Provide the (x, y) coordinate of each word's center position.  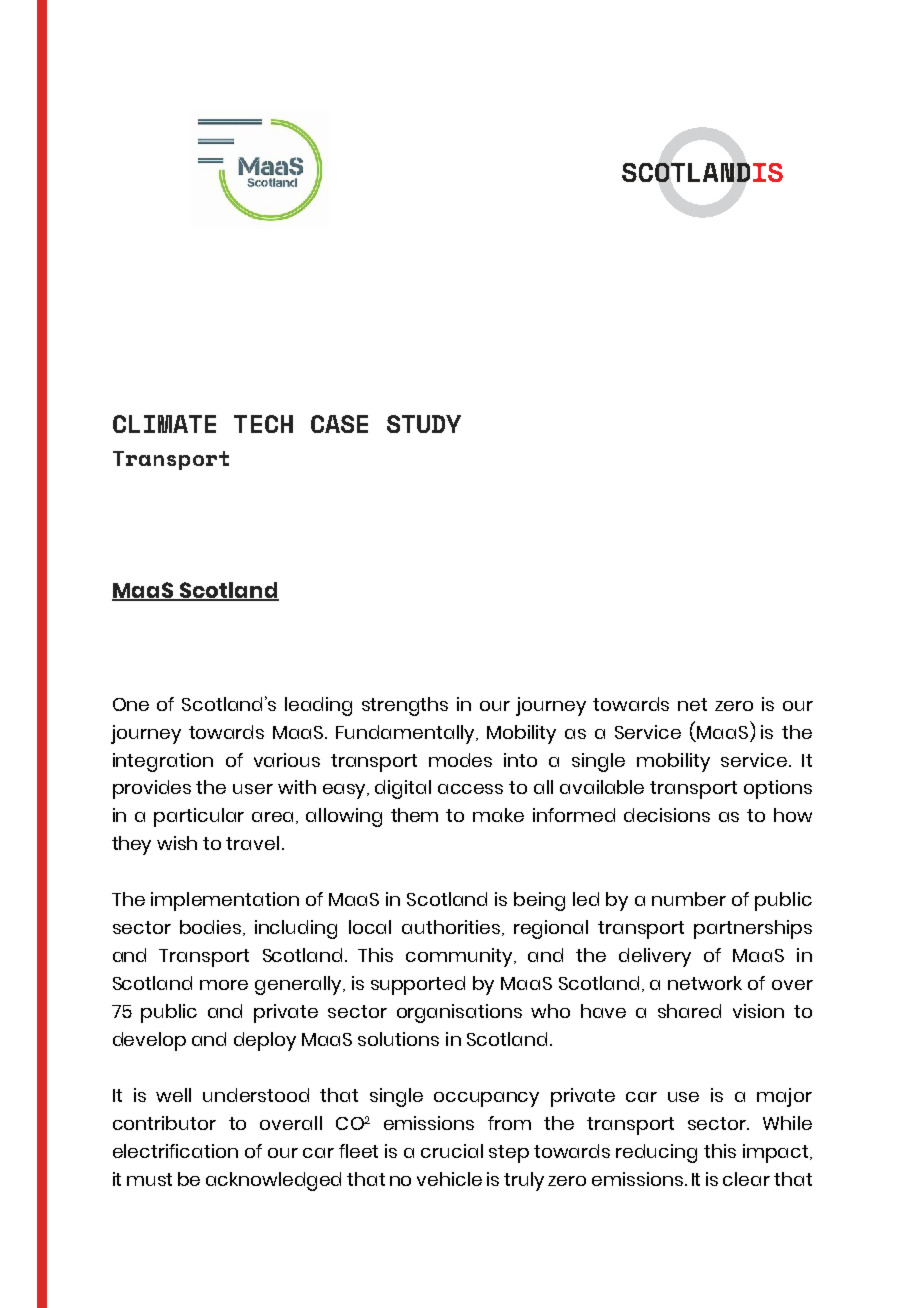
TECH (263, 424)
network (705, 983)
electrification (175, 1151)
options (778, 789)
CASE (339, 424)
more (224, 985)
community (461, 957)
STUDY (424, 424)
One (131, 704)
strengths (405, 706)
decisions (667, 815)
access (470, 789)
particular (199, 817)
